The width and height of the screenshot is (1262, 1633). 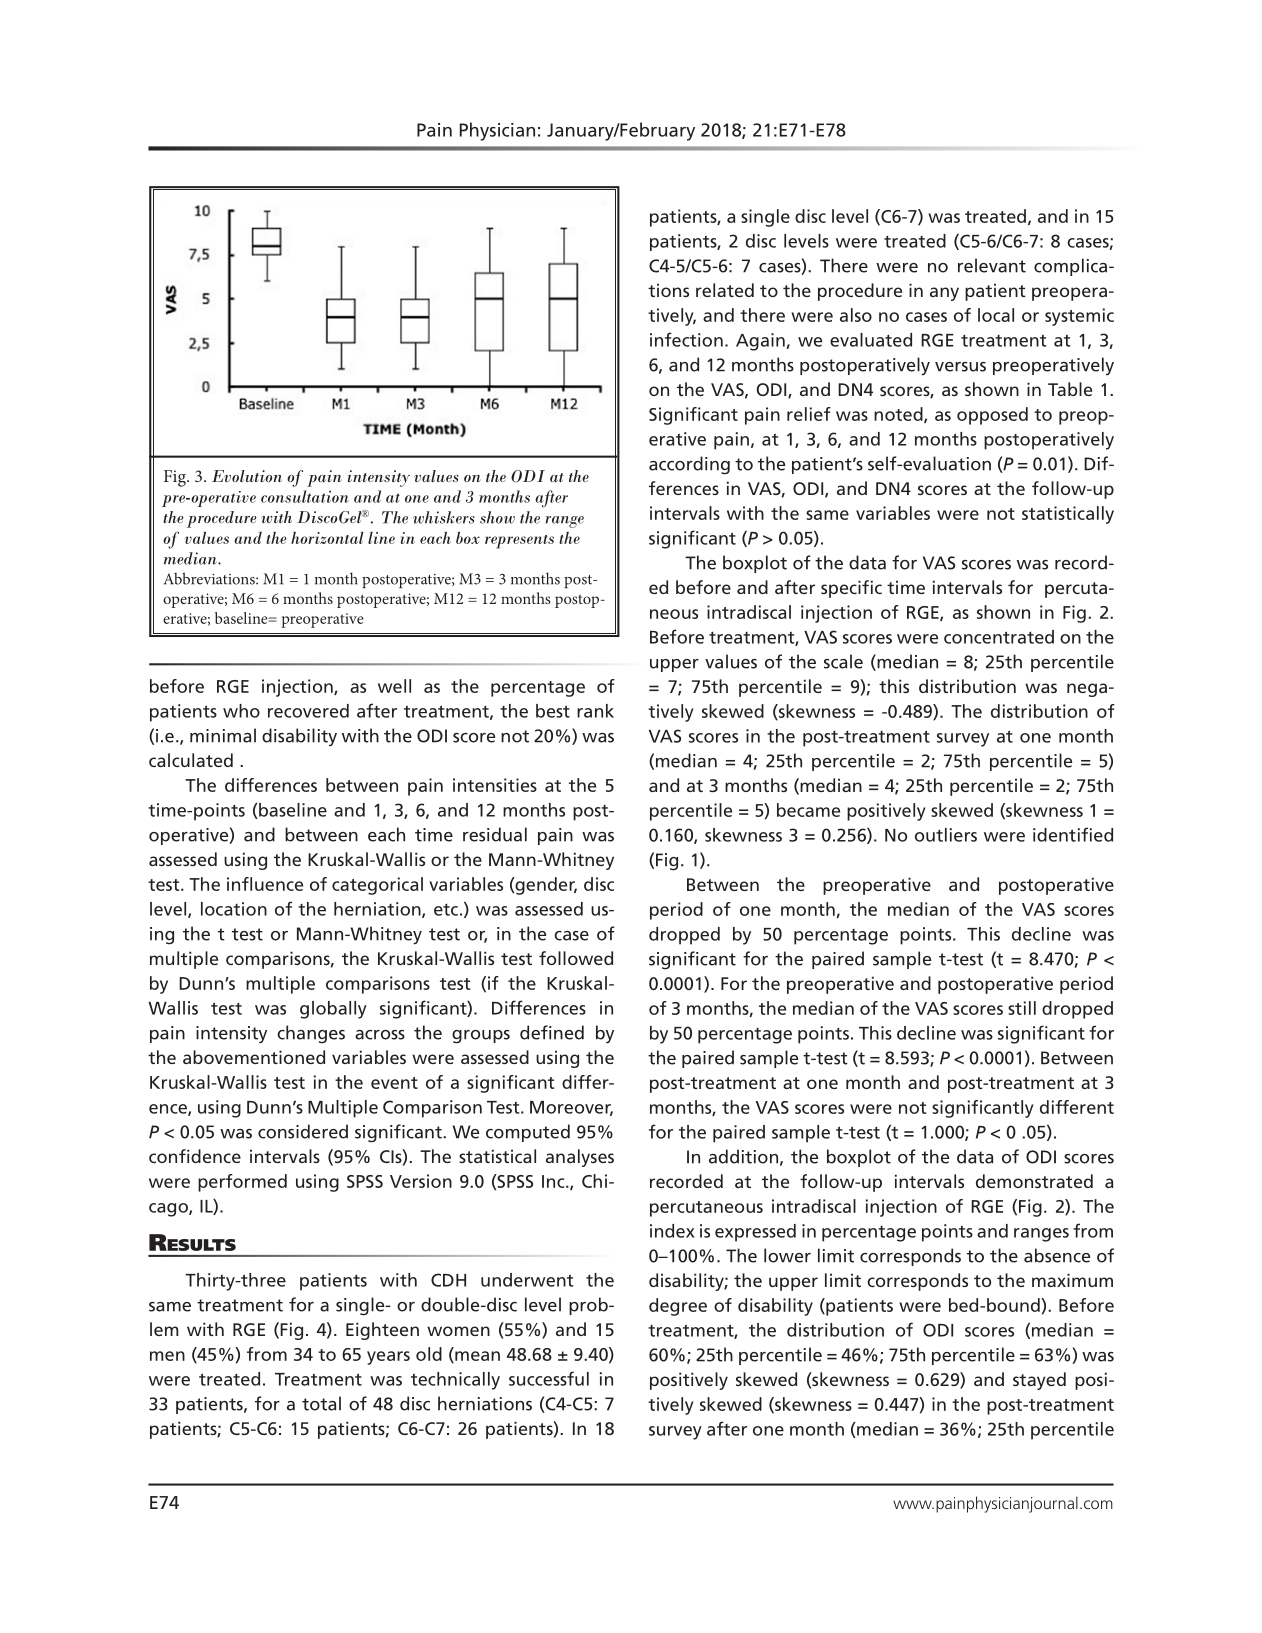 I want to click on infection, so click(x=686, y=339).
